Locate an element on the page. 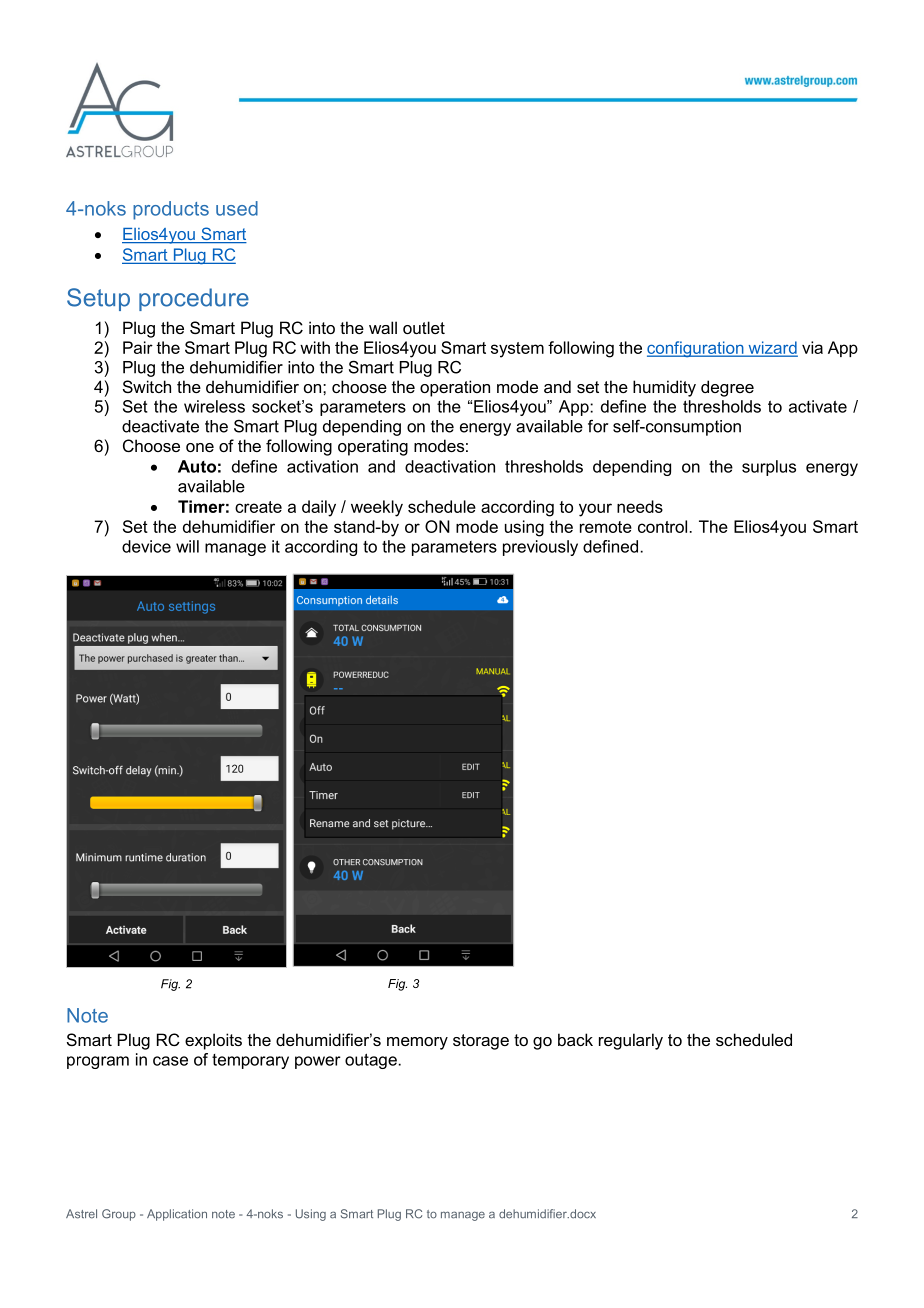 The height and width of the page is (1308, 924). configuration is located at coordinates (696, 349).
